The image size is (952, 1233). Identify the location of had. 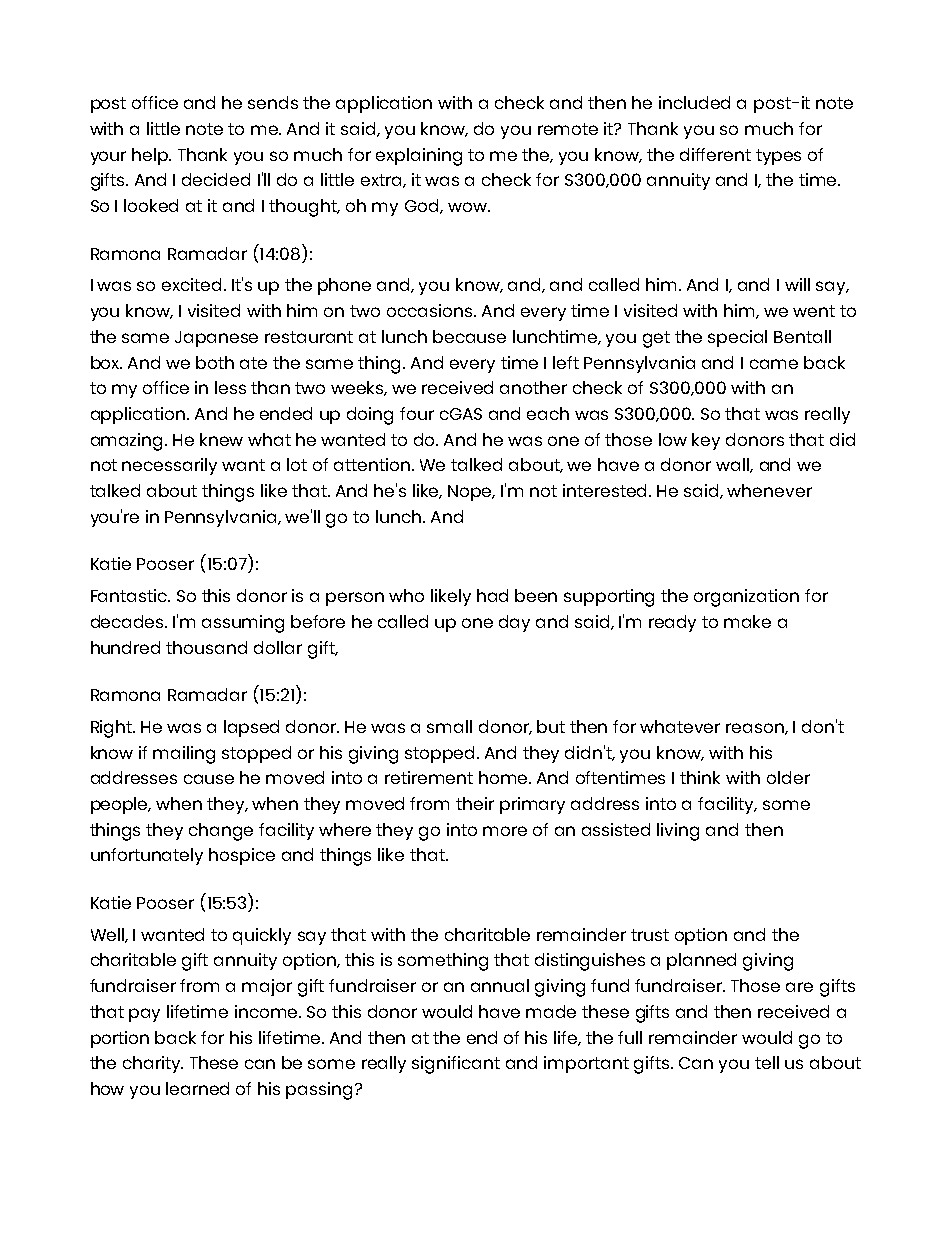
(492, 595).
